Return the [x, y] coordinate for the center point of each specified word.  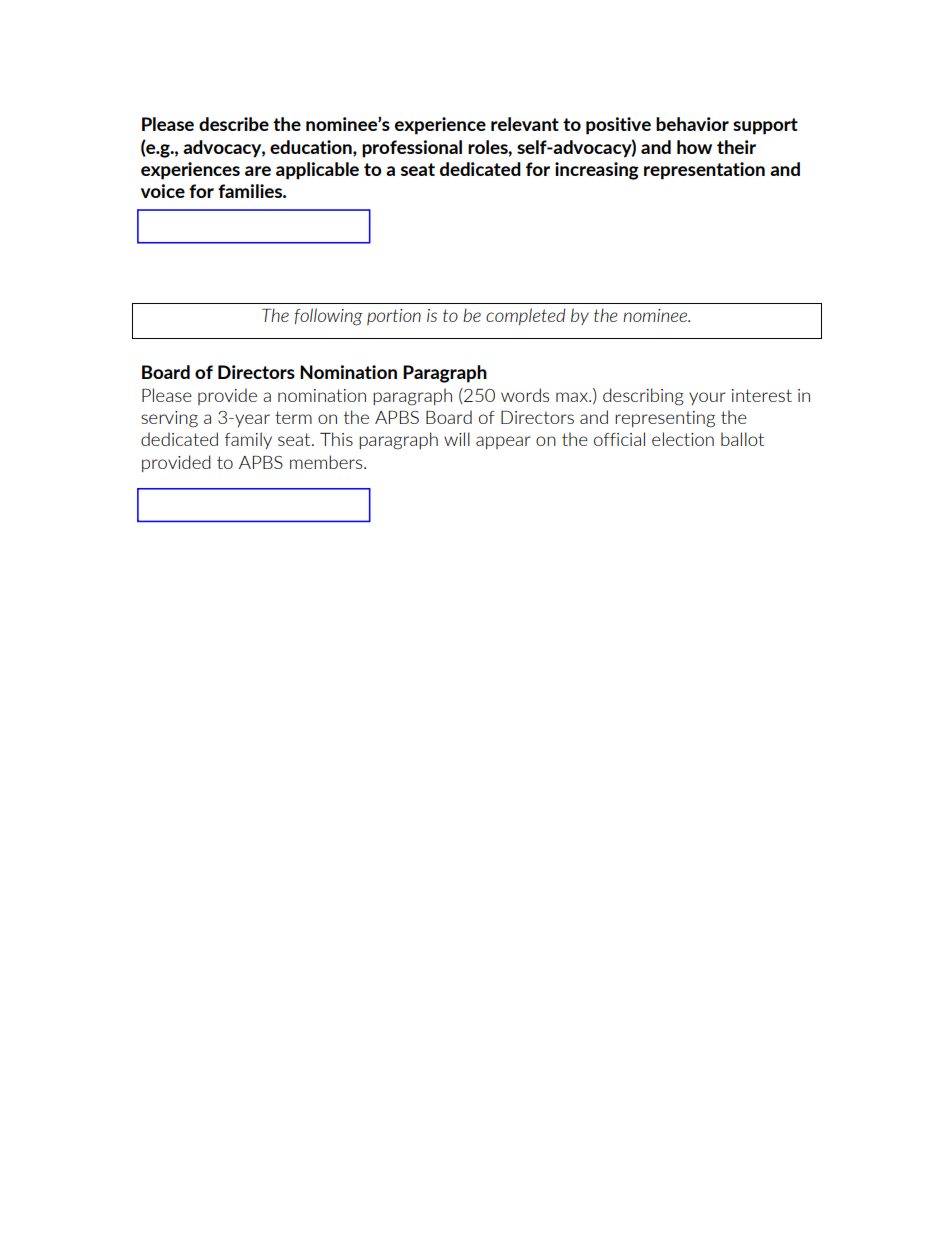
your [707, 398]
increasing [597, 171]
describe [234, 124]
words [525, 395]
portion [394, 317]
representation [704, 171]
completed [525, 316]
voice [163, 191]
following [329, 317]
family [248, 440]
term [293, 417]
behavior [692, 124]
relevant [525, 124]
